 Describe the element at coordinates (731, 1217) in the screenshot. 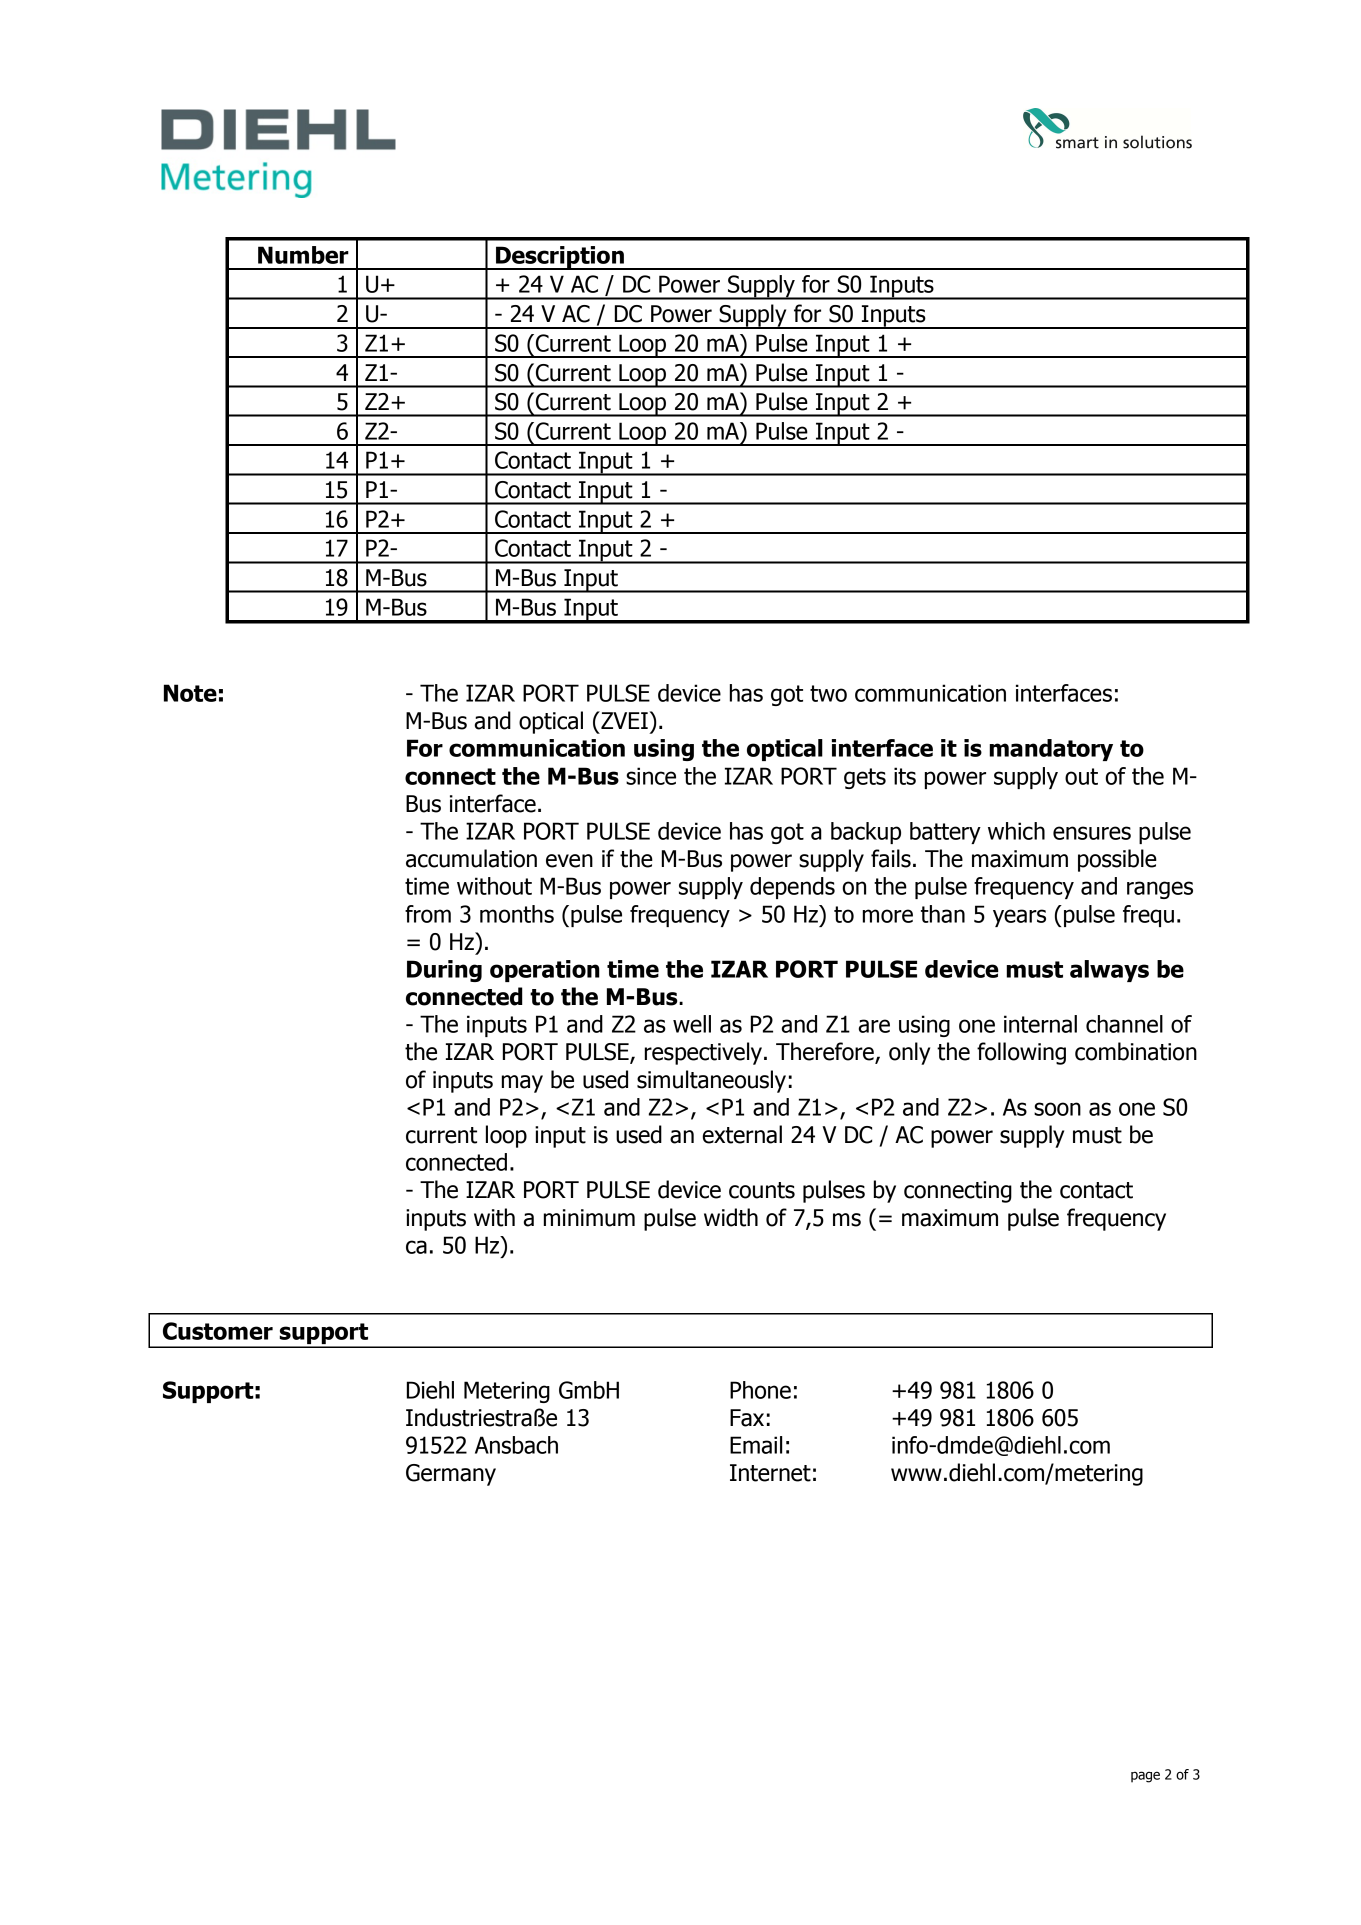

I see `width` at that location.
